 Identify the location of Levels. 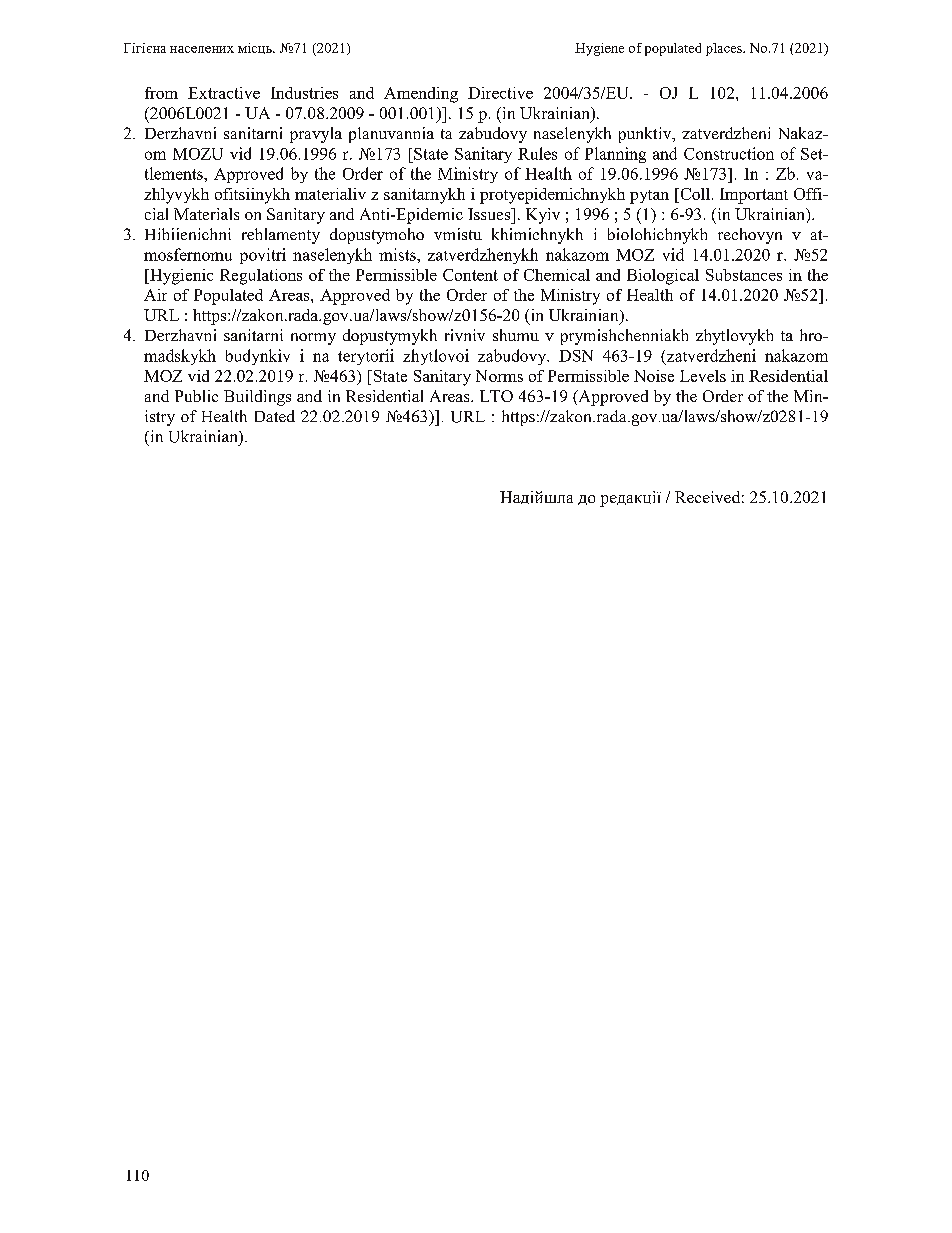
(703, 376).
